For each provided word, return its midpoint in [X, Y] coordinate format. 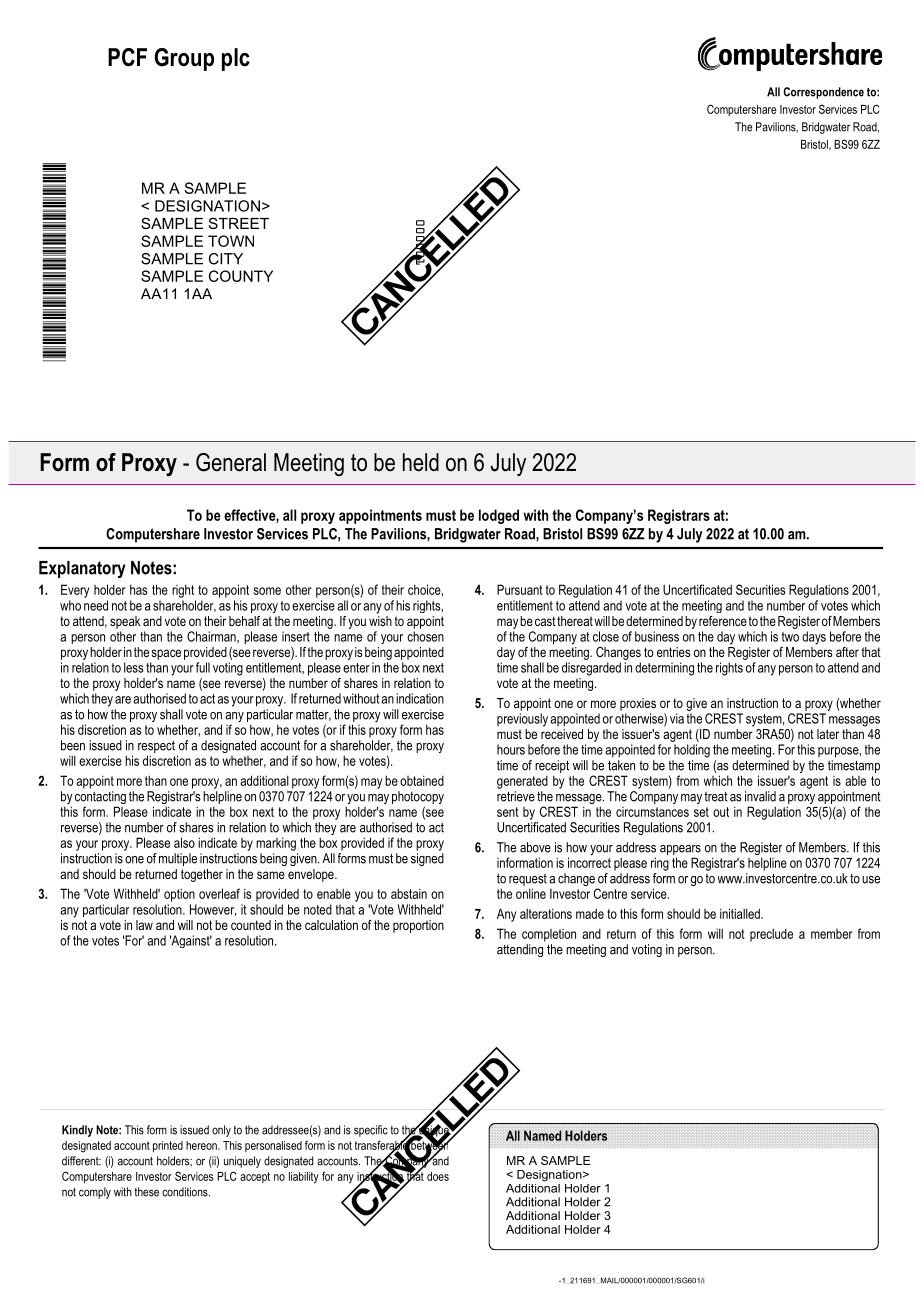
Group [184, 59]
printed [168, 1146]
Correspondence [823, 93]
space [166, 654]
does [438, 1176]
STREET [239, 223]
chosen [425, 636]
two [790, 637]
